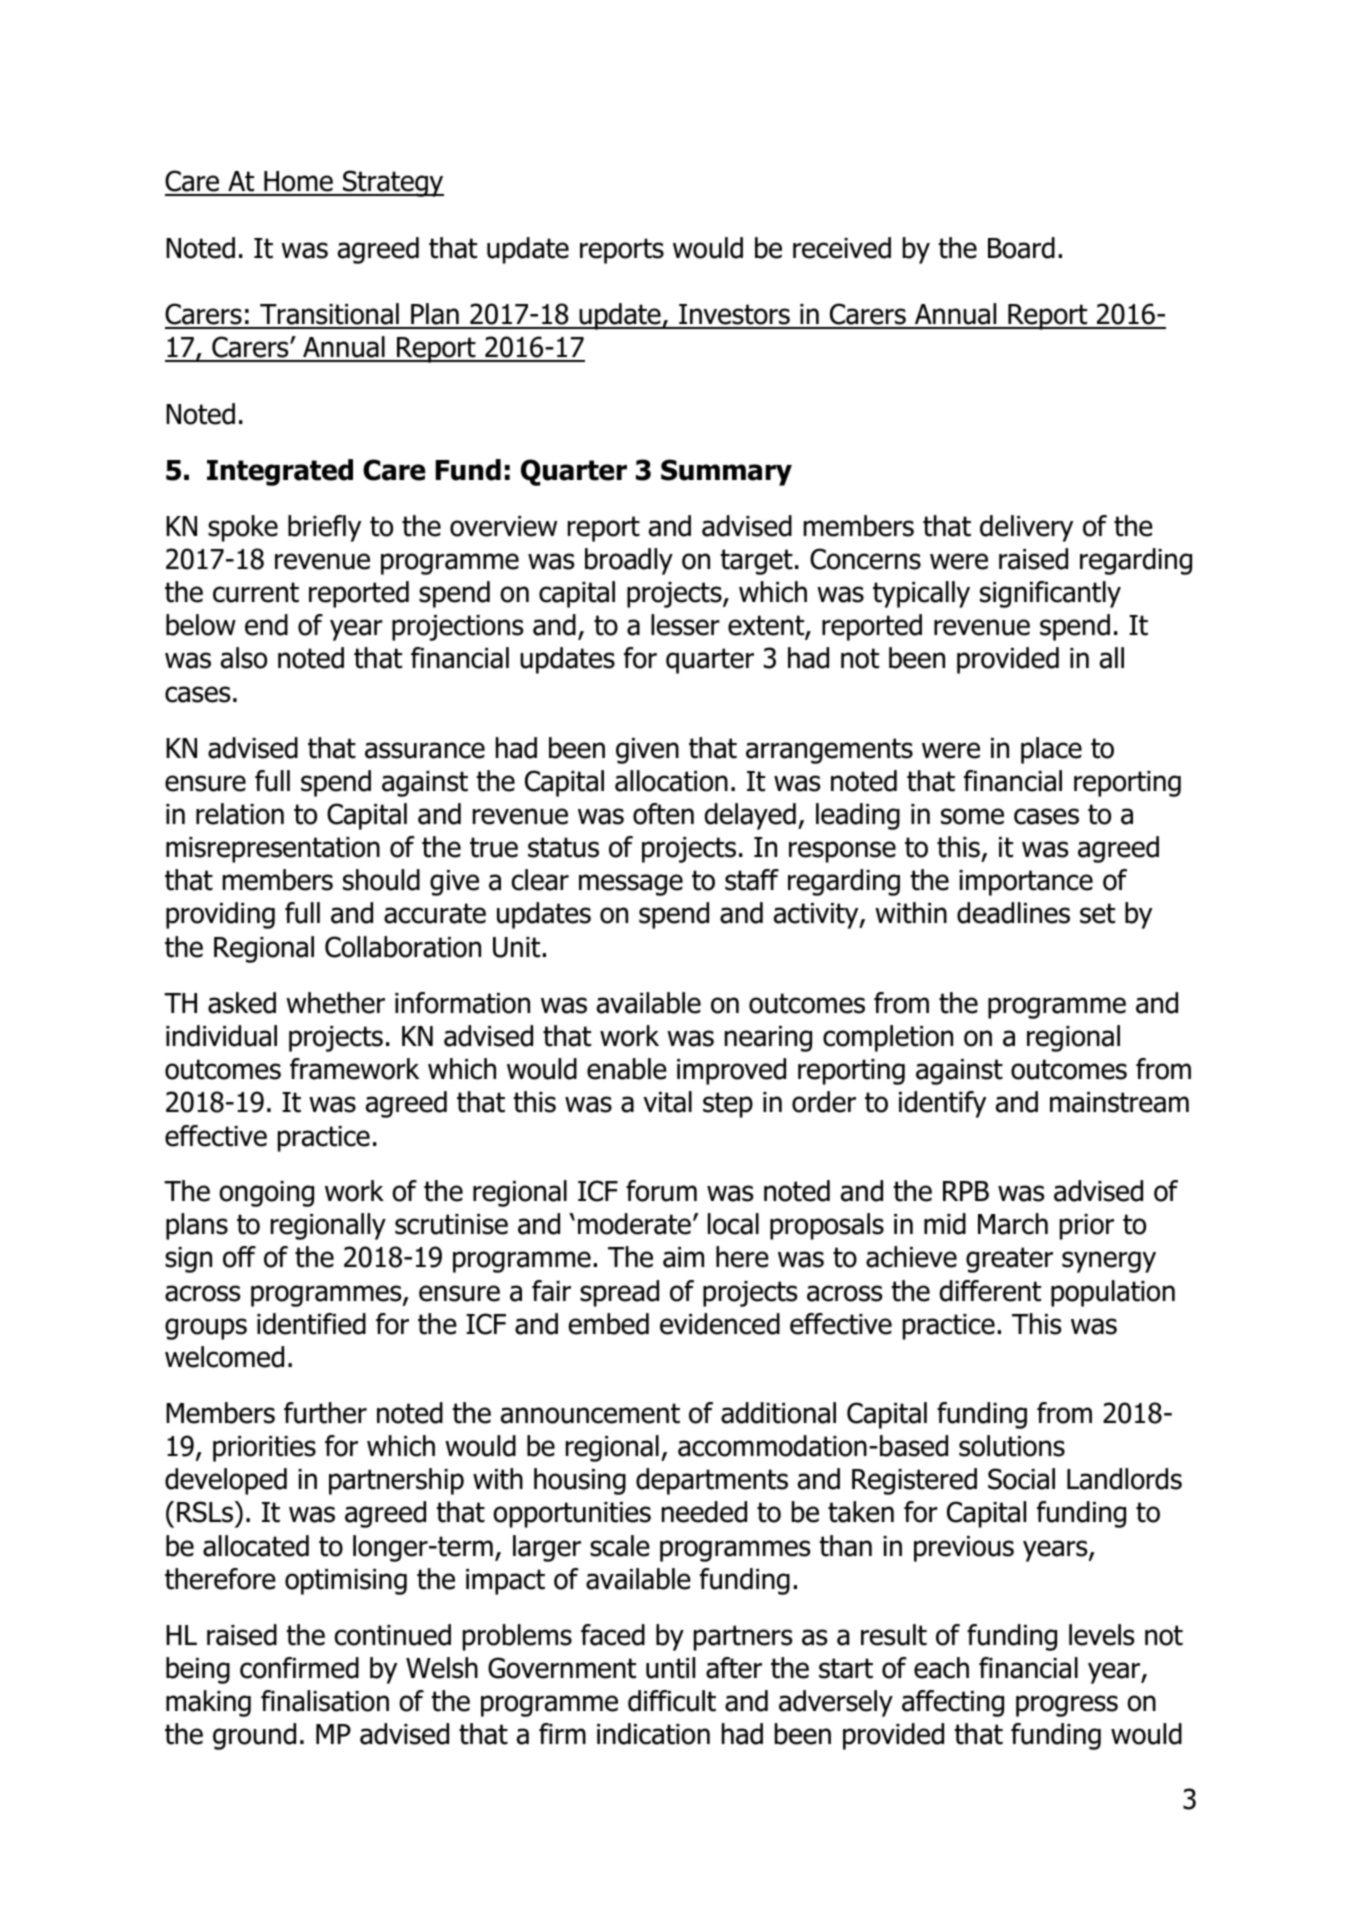  What do you see at coordinates (254, 1736) in the image?
I see `ground` at bounding box center [254, 1736].
